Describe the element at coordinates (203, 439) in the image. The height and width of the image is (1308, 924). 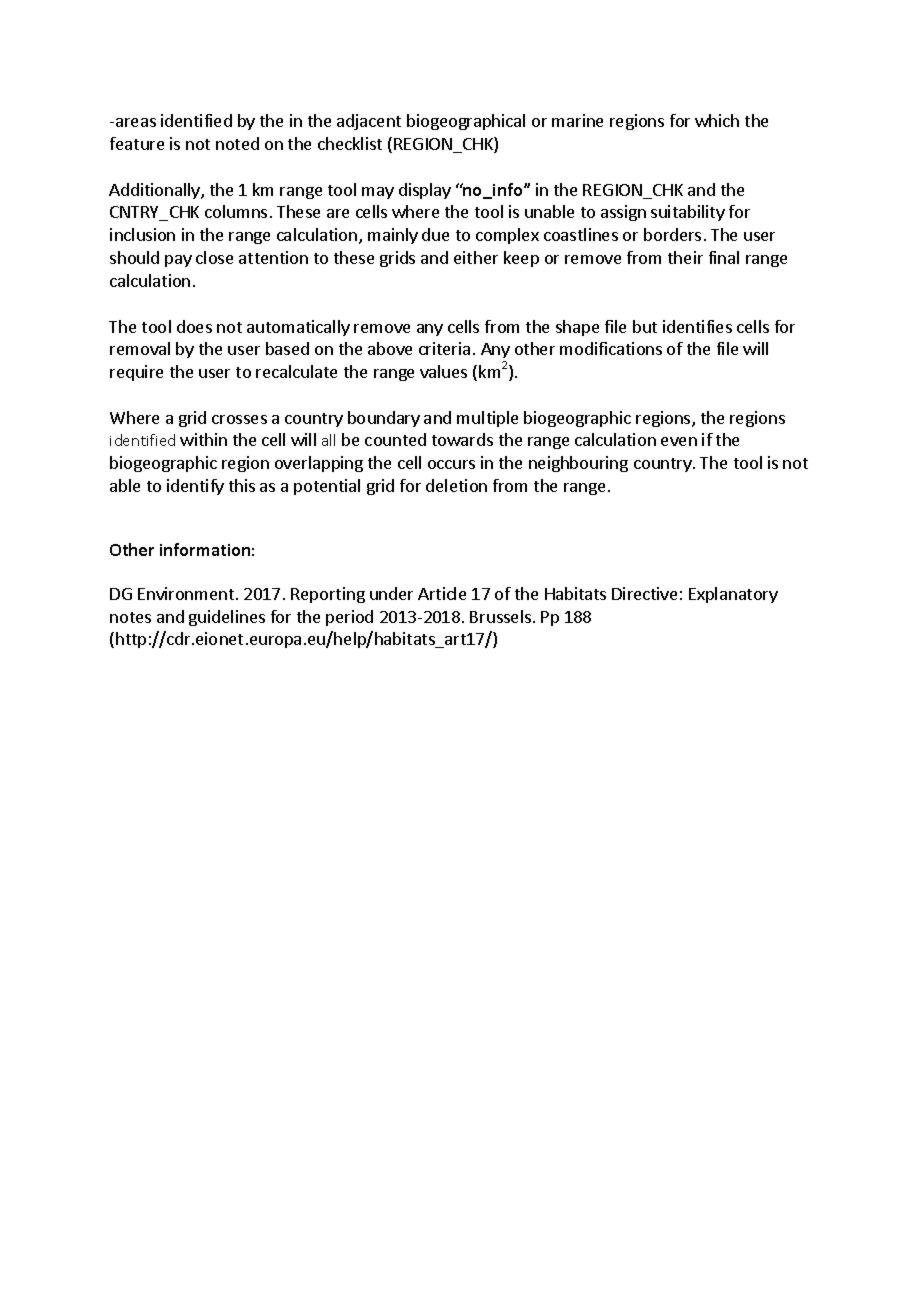
I see `within` at that location.
